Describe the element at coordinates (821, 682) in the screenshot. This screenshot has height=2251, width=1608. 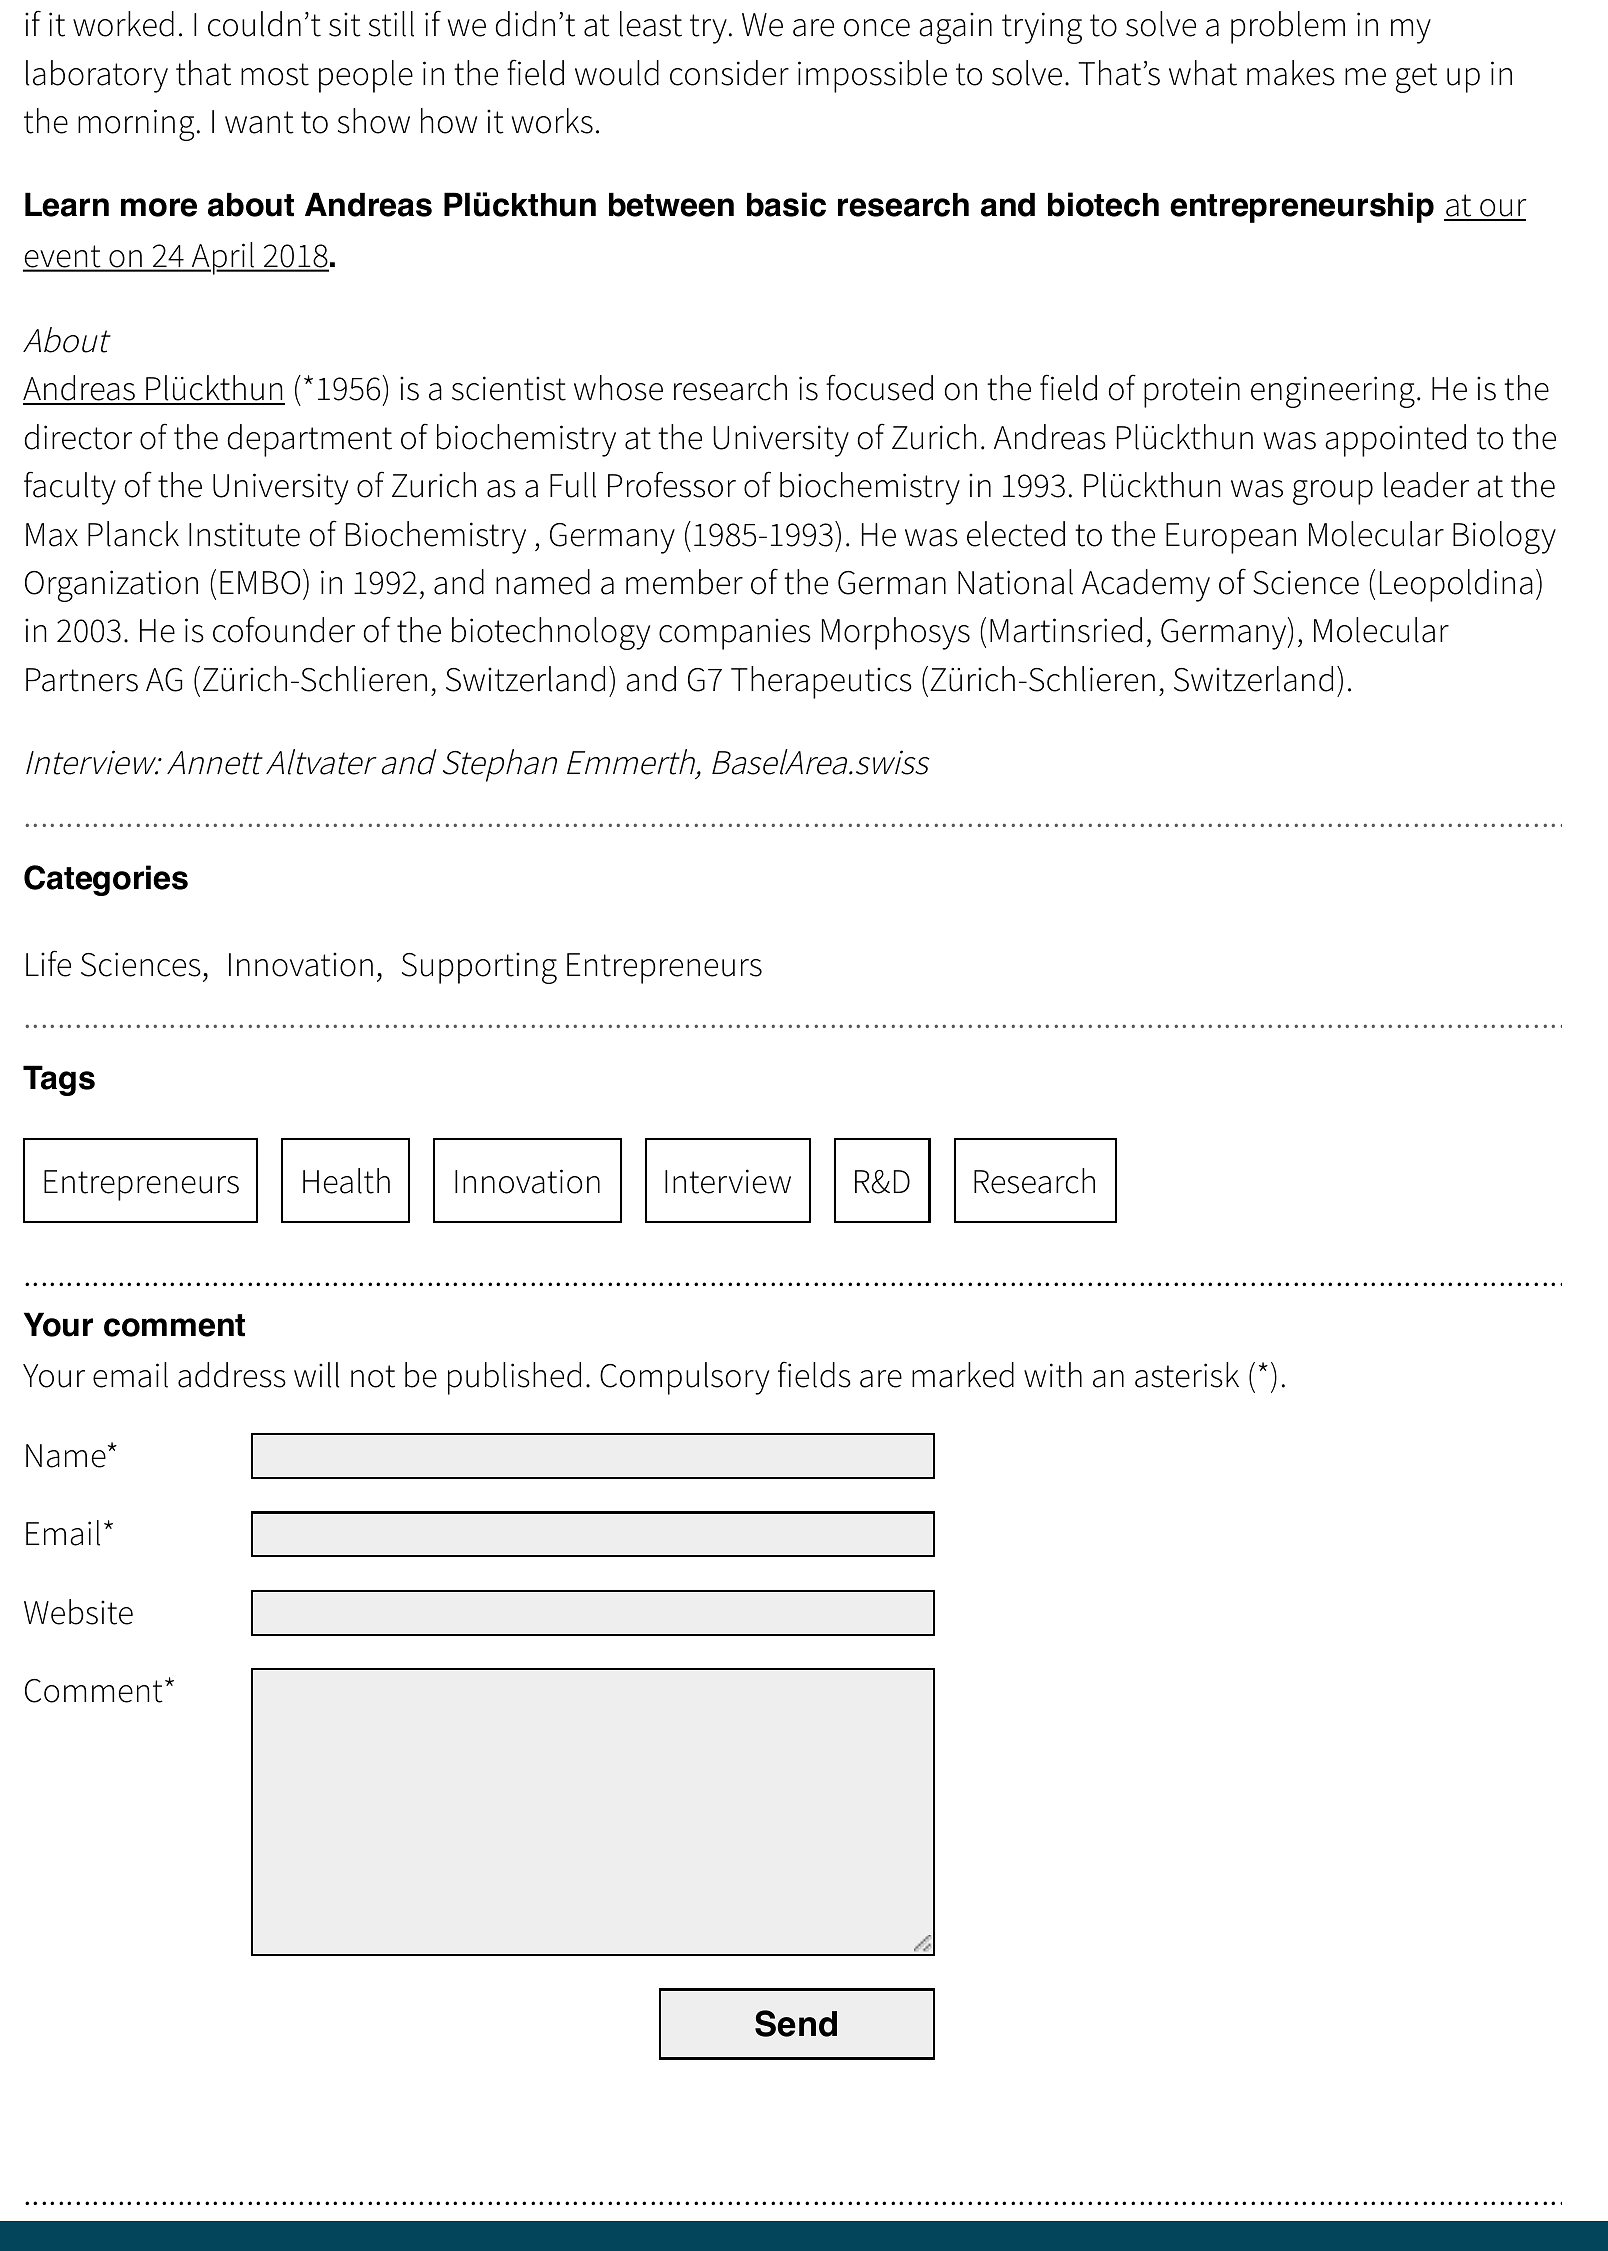
I see `Therapeutics` at that location.
